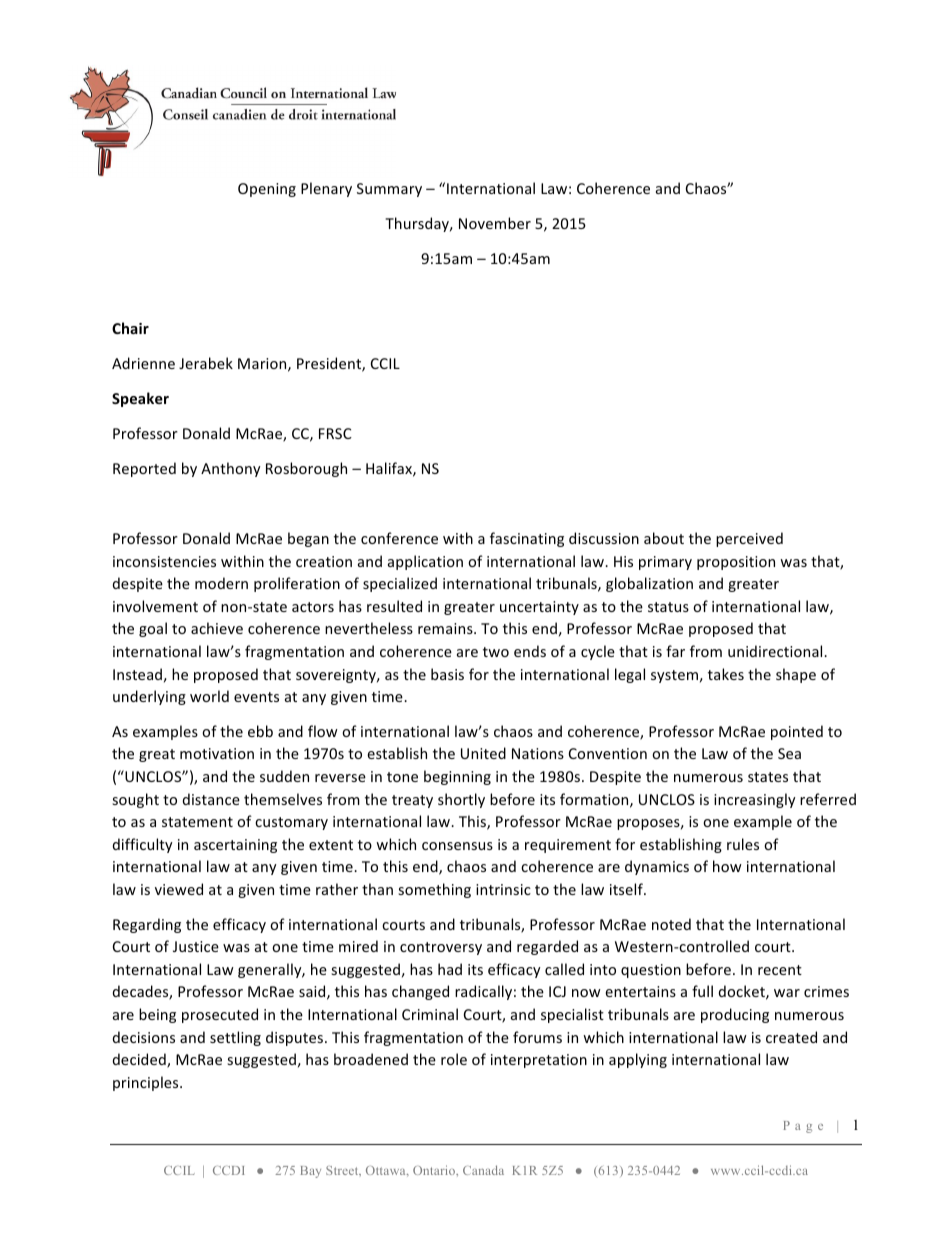  Describe the element at coordinates (495, 223) in the screenshot. I see `November` at that location.
